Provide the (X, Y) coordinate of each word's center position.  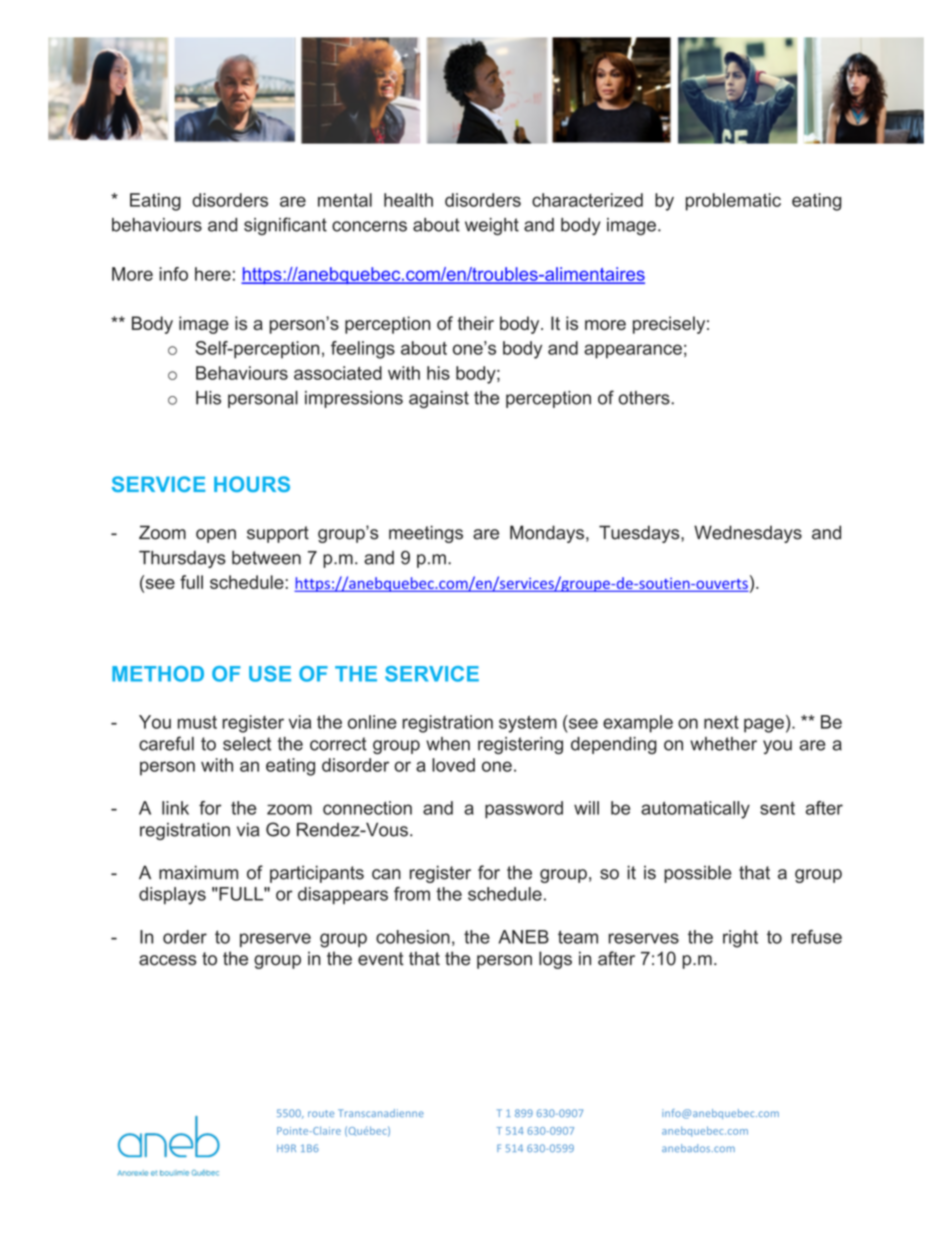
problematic (733, 202)
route (321, 1113)
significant (285, 226)
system (528, 724)
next (721, 722)
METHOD (158, 674)
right (740, 939)
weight (492, 226)
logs (555, 960)
